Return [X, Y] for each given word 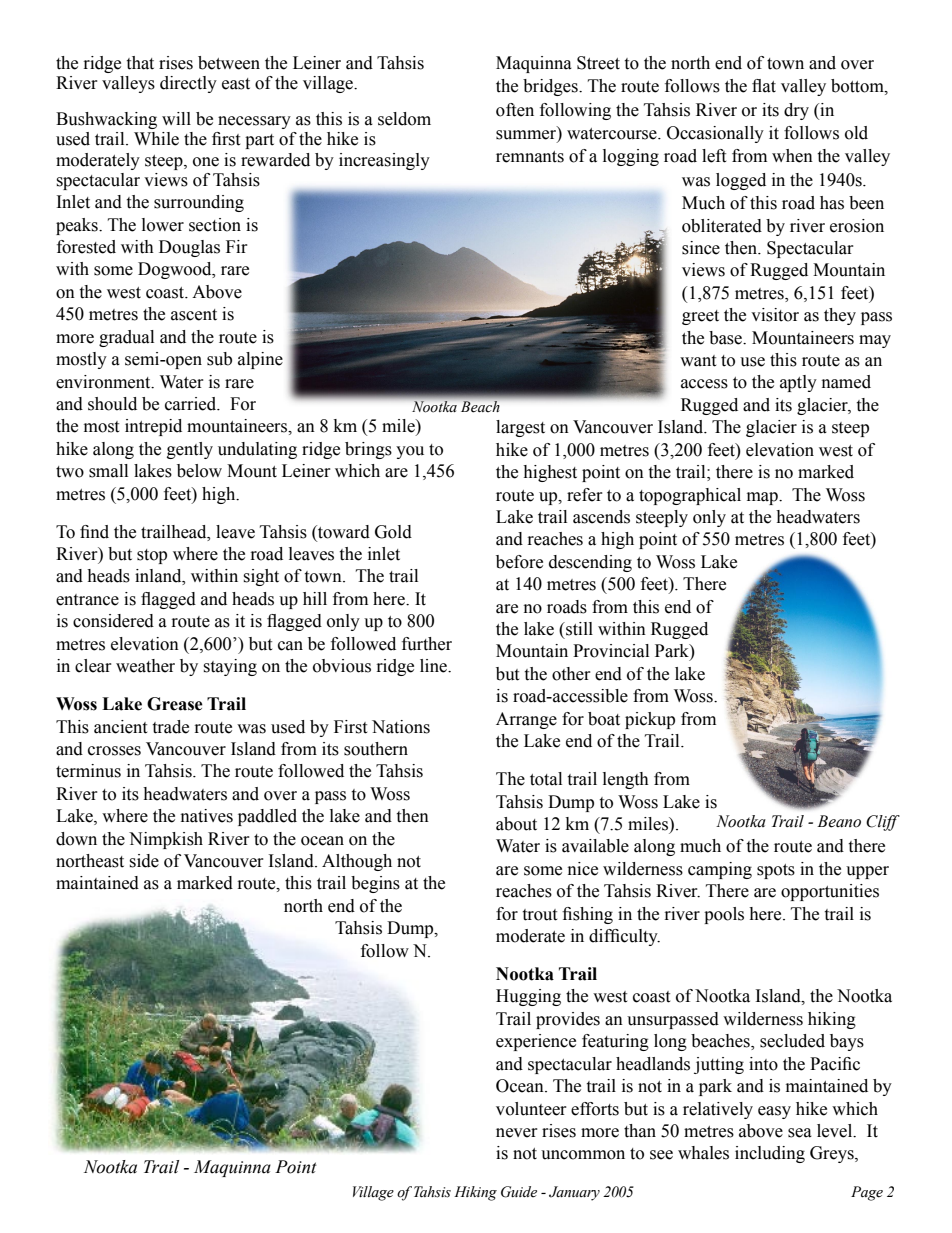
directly [188, 84]
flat [764, 86]
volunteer [531, 1109]
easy [774, 1112]
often [515, 110]
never [517, 1133]
